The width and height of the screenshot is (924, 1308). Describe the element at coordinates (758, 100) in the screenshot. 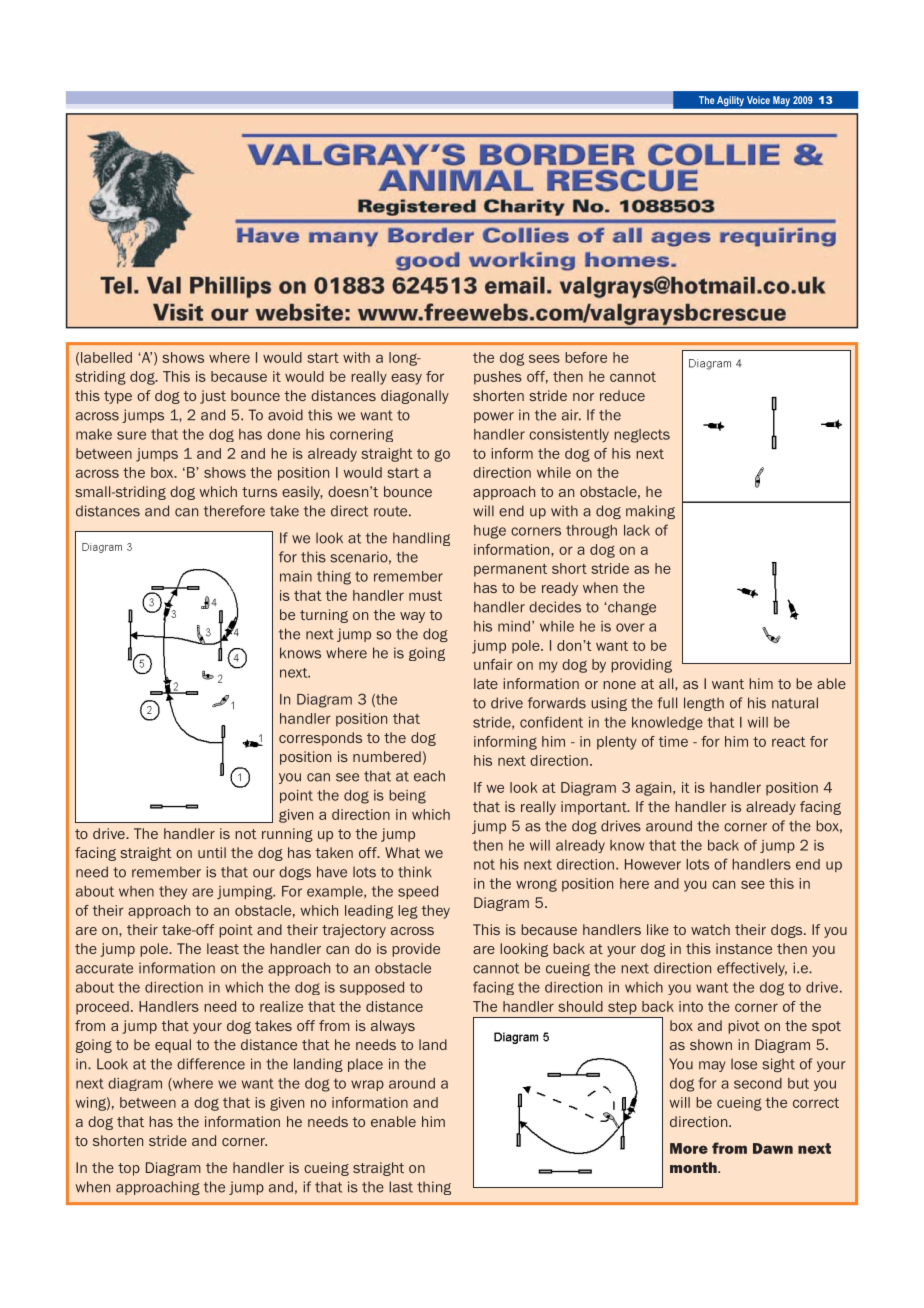

I see `Voice` at that location.
